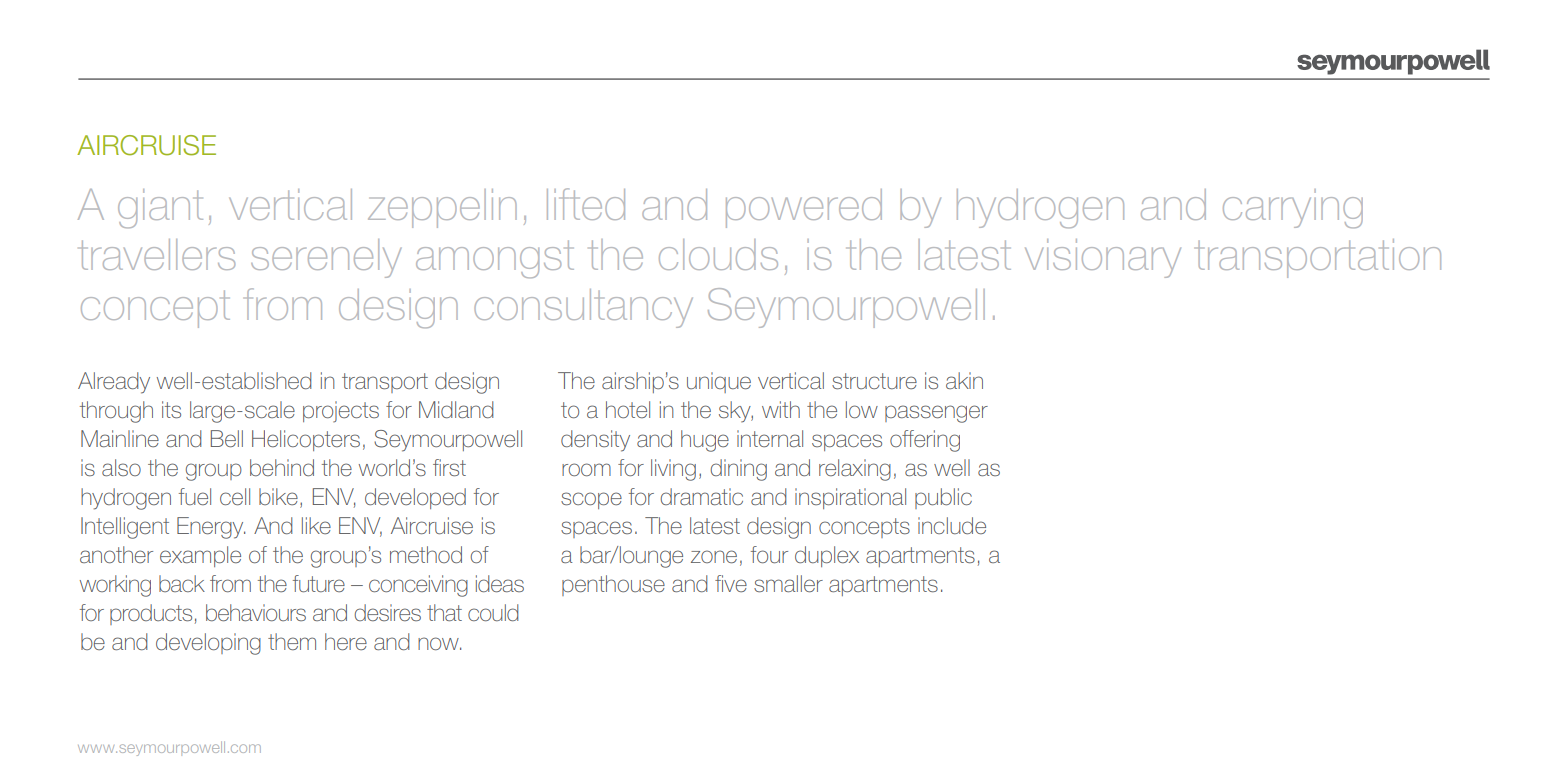 The image size is (1568, 784). I want to click on consultancy, so click(583, 308).
